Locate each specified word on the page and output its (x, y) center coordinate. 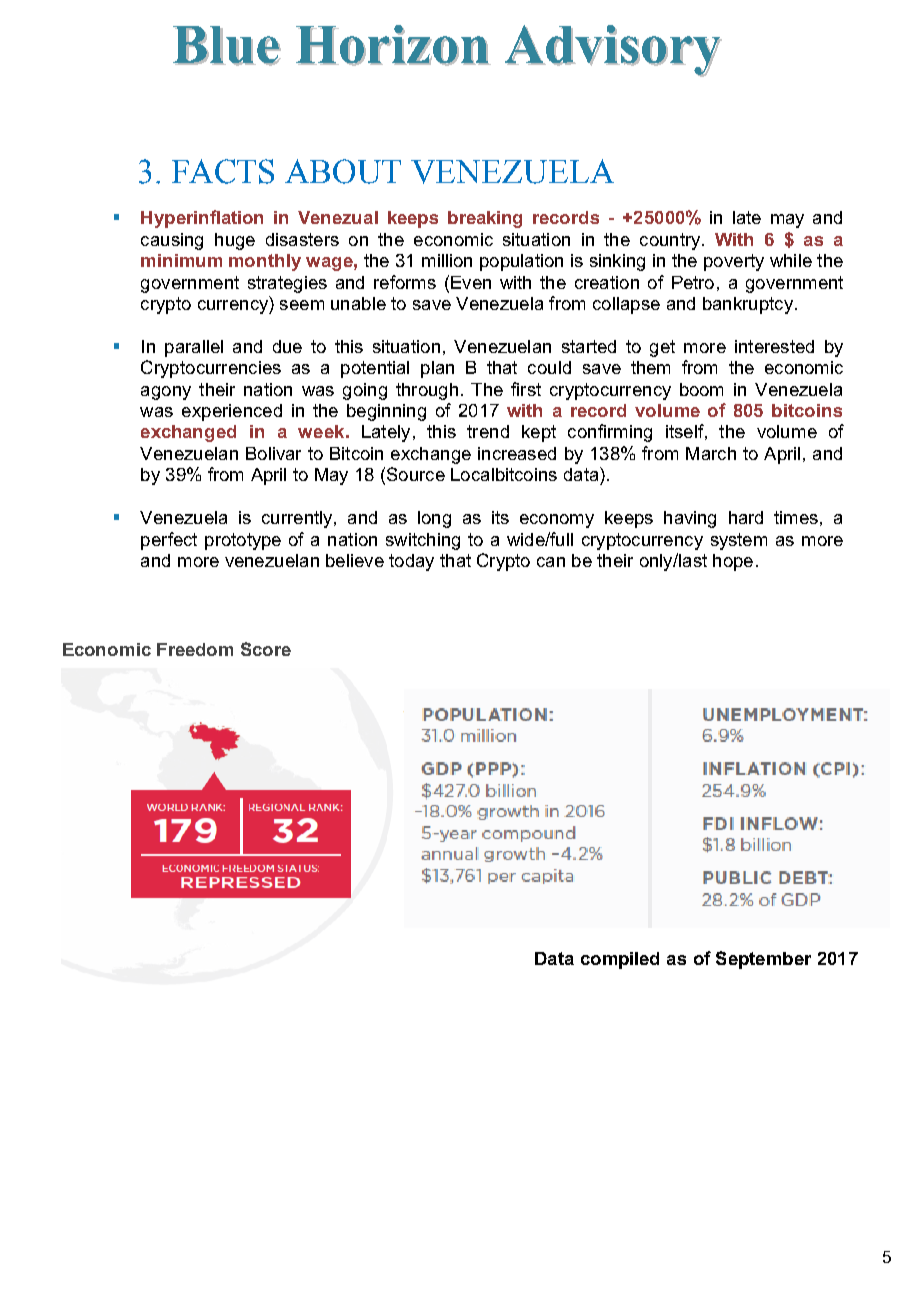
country (671, 241)
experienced (232, 412)
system (739, 541)
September (763, 960)
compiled (620, 960)
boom (701, 389)
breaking (485, 219)
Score (266, 649)
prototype (243, 541)
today (411, 562)
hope (733, 562)
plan (437, 369)
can (551, 562)
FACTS (223, 171)
